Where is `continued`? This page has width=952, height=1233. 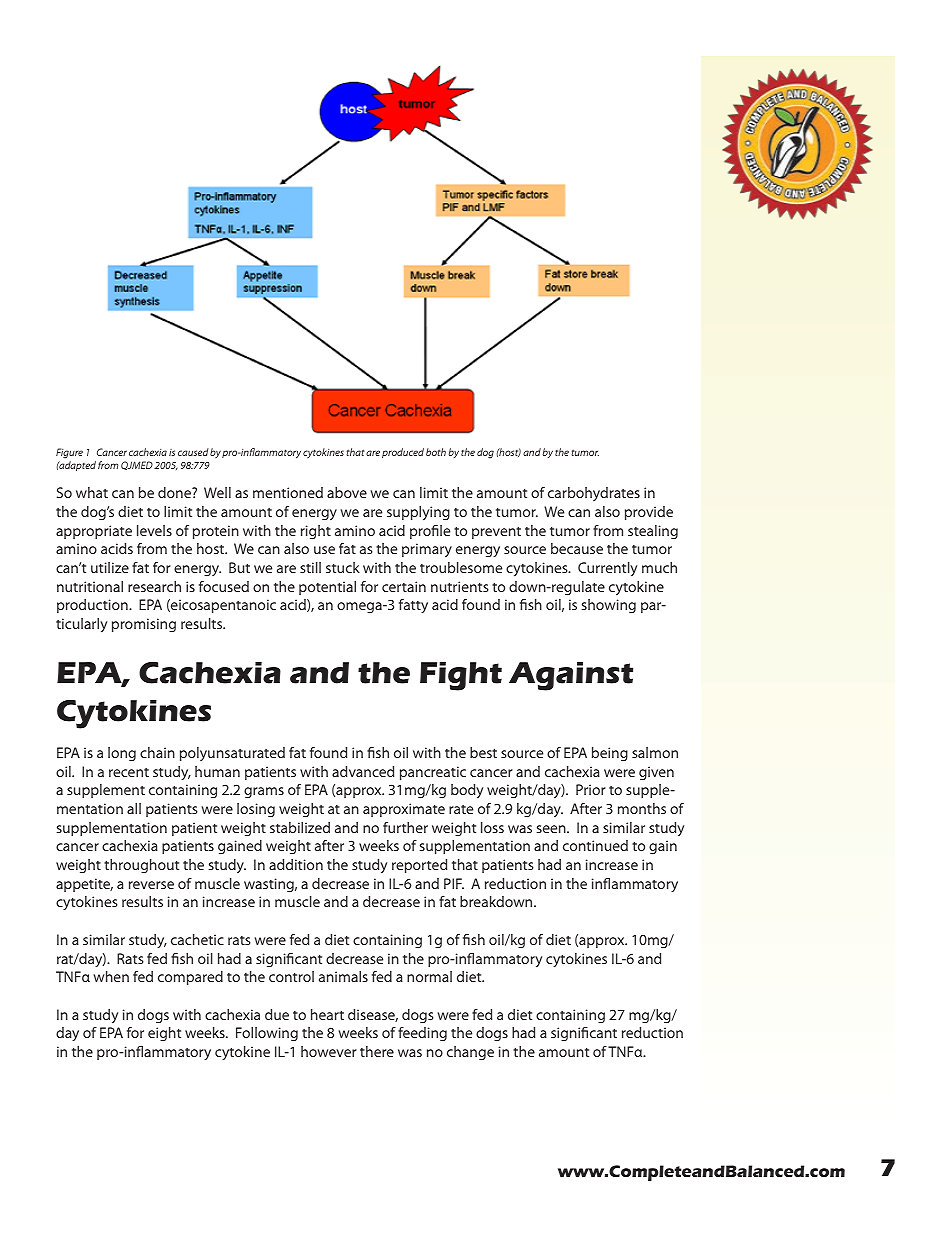
continued is located at coordinates (595, 845).
